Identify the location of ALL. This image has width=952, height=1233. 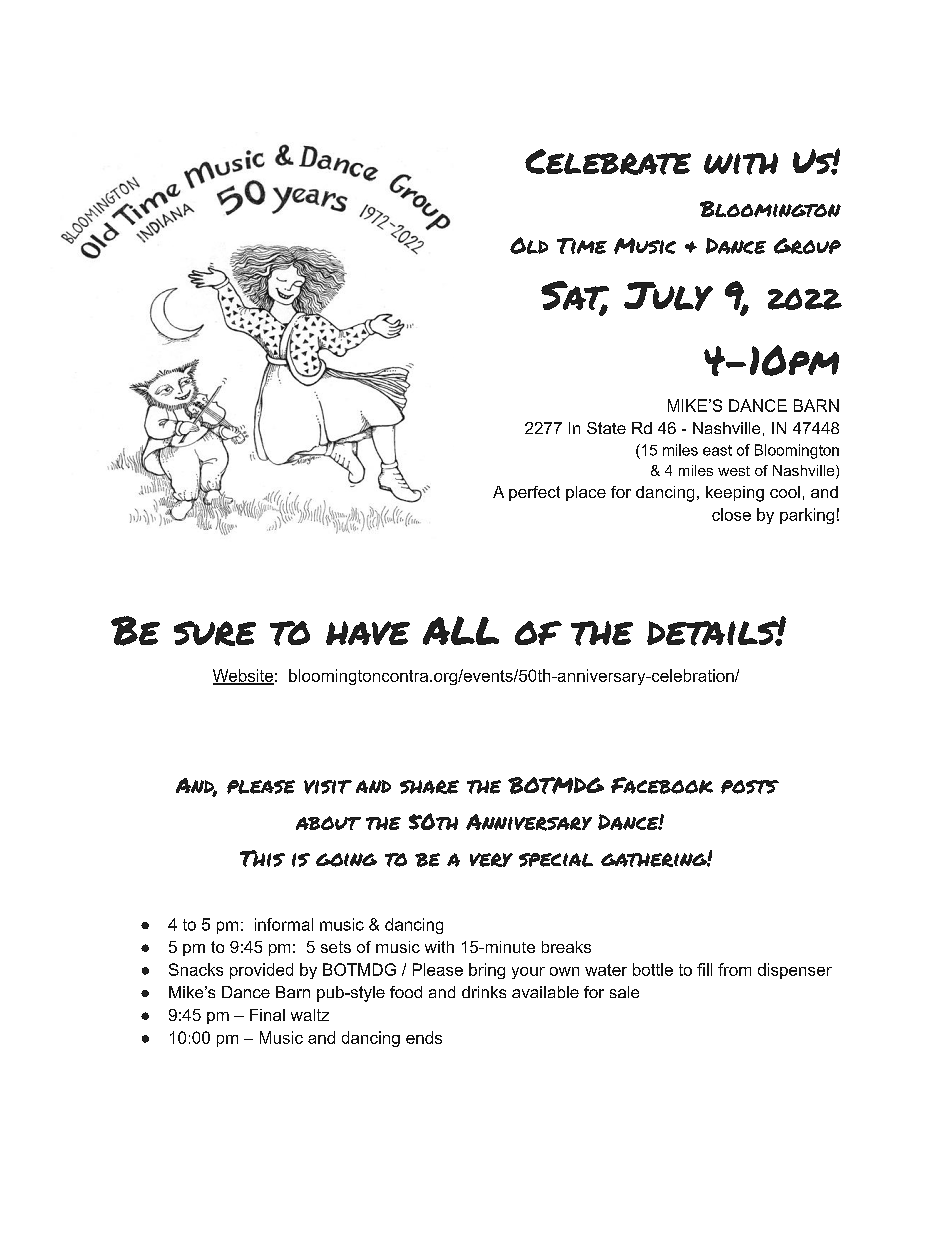
(461, 630).
